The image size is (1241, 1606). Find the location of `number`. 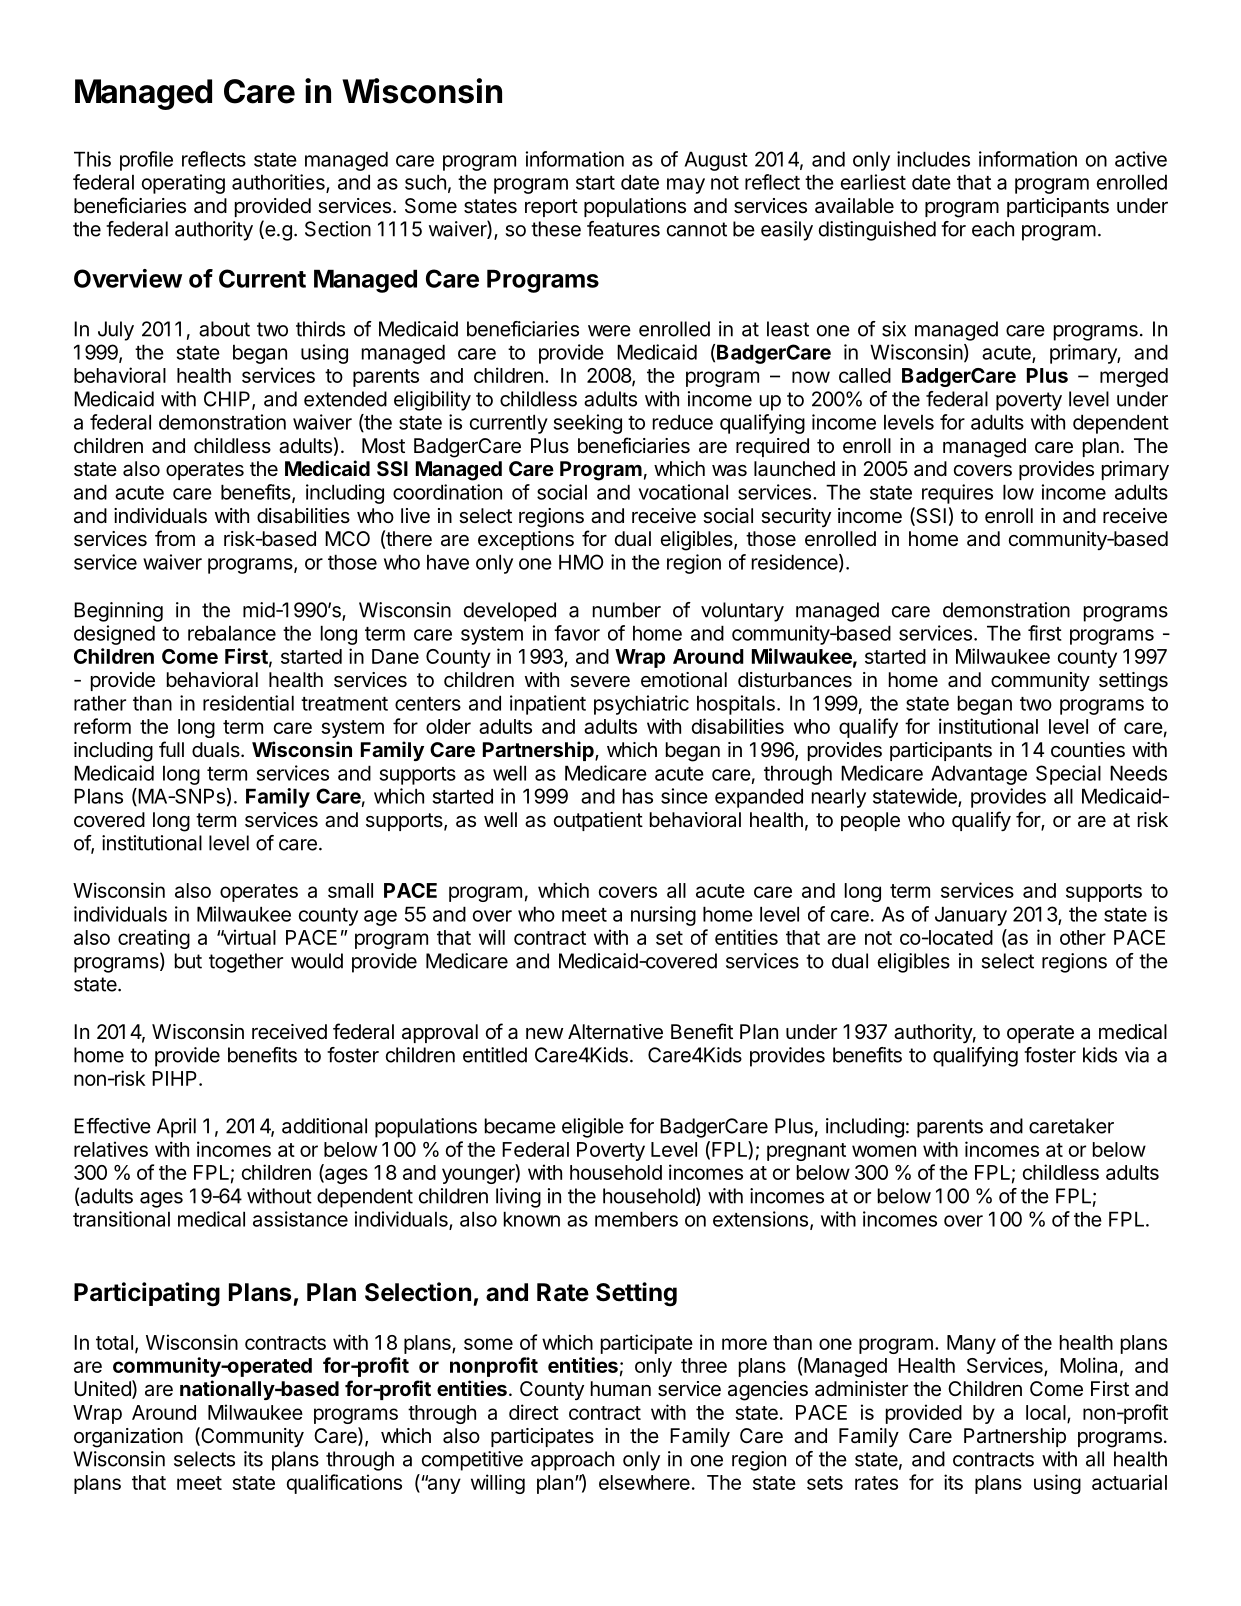

number is located at coordinates (627, 610).
